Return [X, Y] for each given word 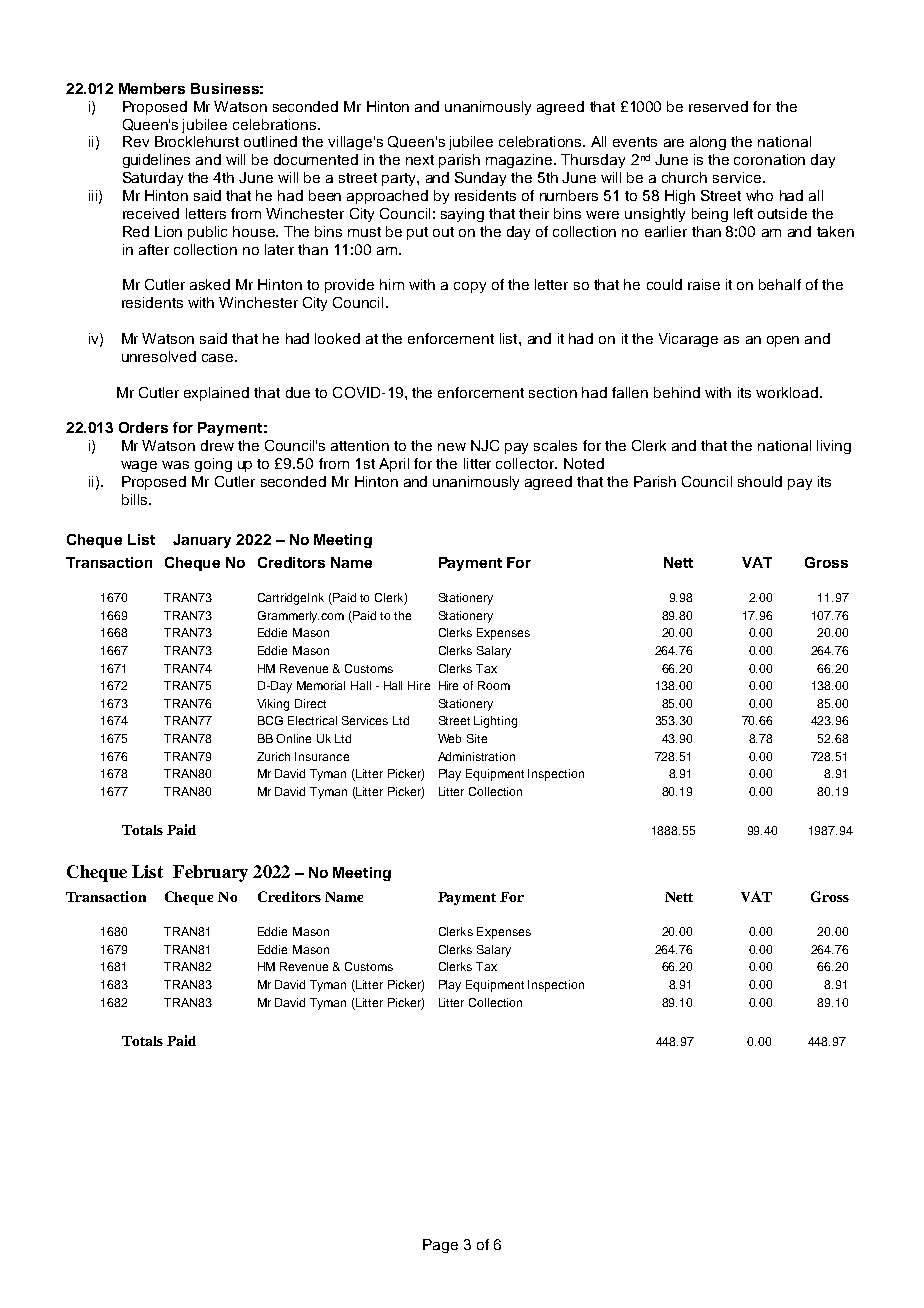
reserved [718, 106]
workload [787, 392]
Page [440, 1246]
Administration [476, 756]
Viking [273, 705]
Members [152, 88]
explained [216, 394]
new [452, 447]
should [760, 481]
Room [494, 685]
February [210, 873]
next [420, 160]
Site [477, 738]
